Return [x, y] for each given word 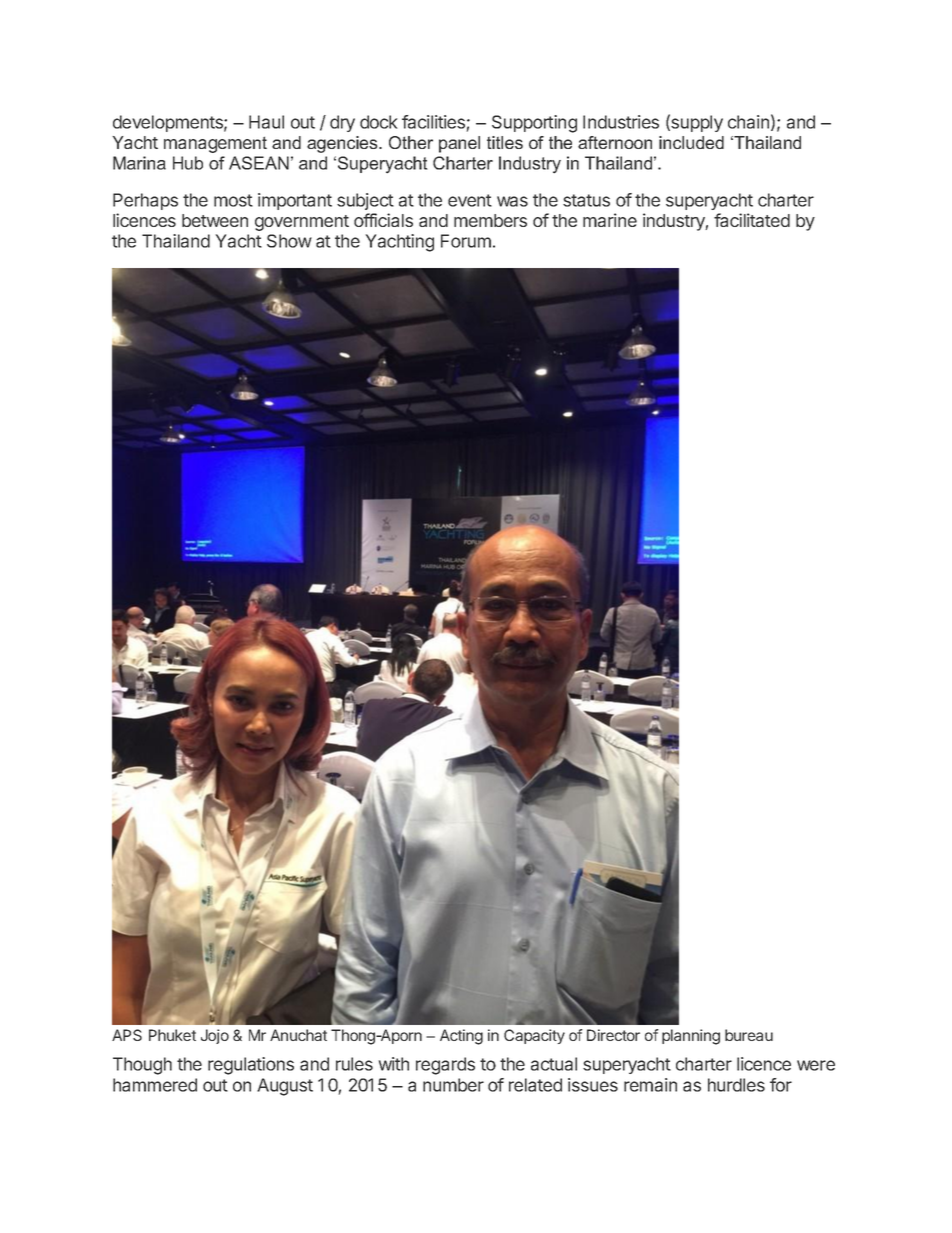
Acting [461, 1037]
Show [289, 241]
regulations [251, 1066]
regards [445, 1066]
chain [748, 122]
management [215, 144]
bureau [749, 1035]
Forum [466, 241]
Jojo [215, 1036]
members [490, 220]
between [215, 220]
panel [459, 144]
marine [610, 220]
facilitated [752, 220]
